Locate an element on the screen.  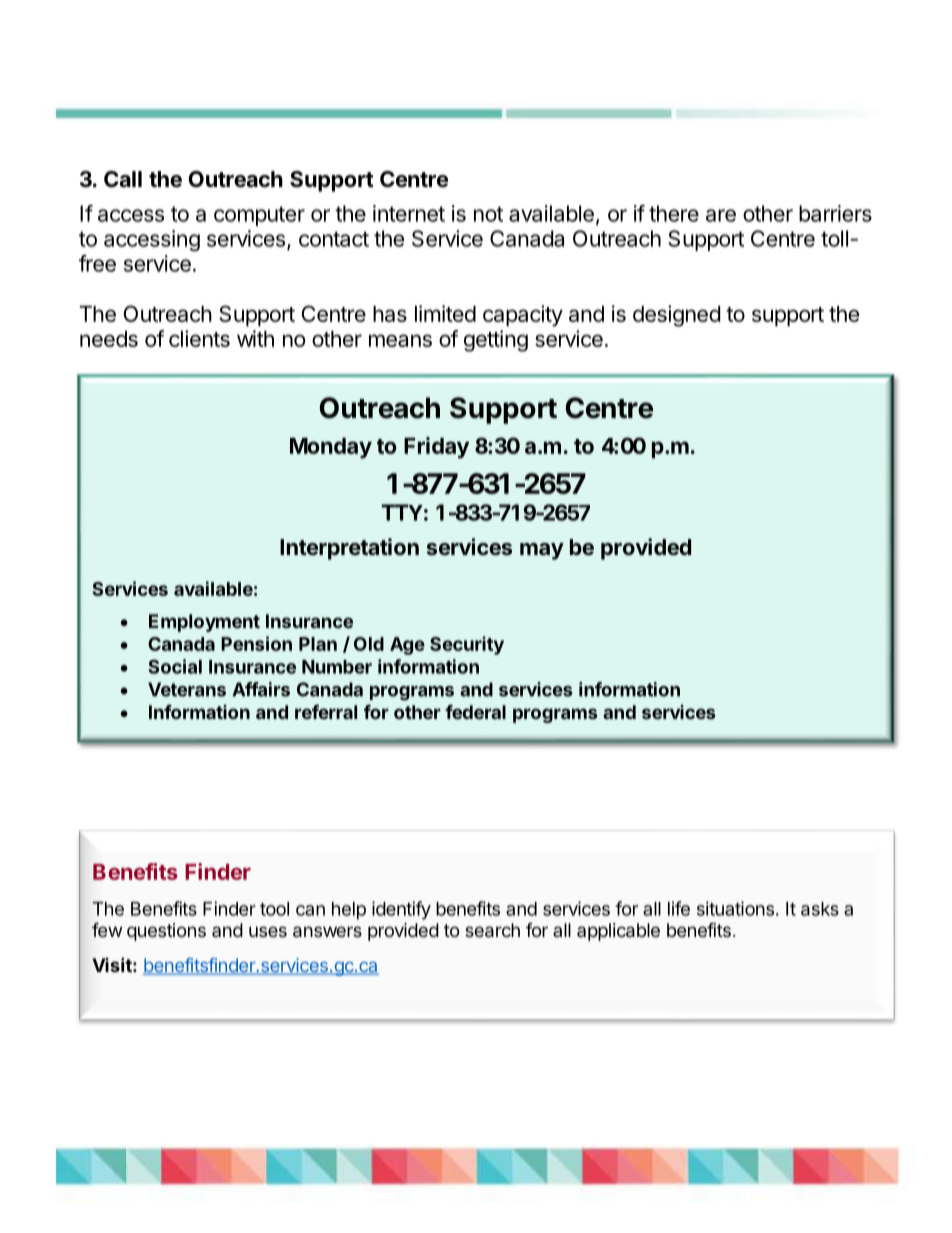
getting is located at coordinates (496, 341).
